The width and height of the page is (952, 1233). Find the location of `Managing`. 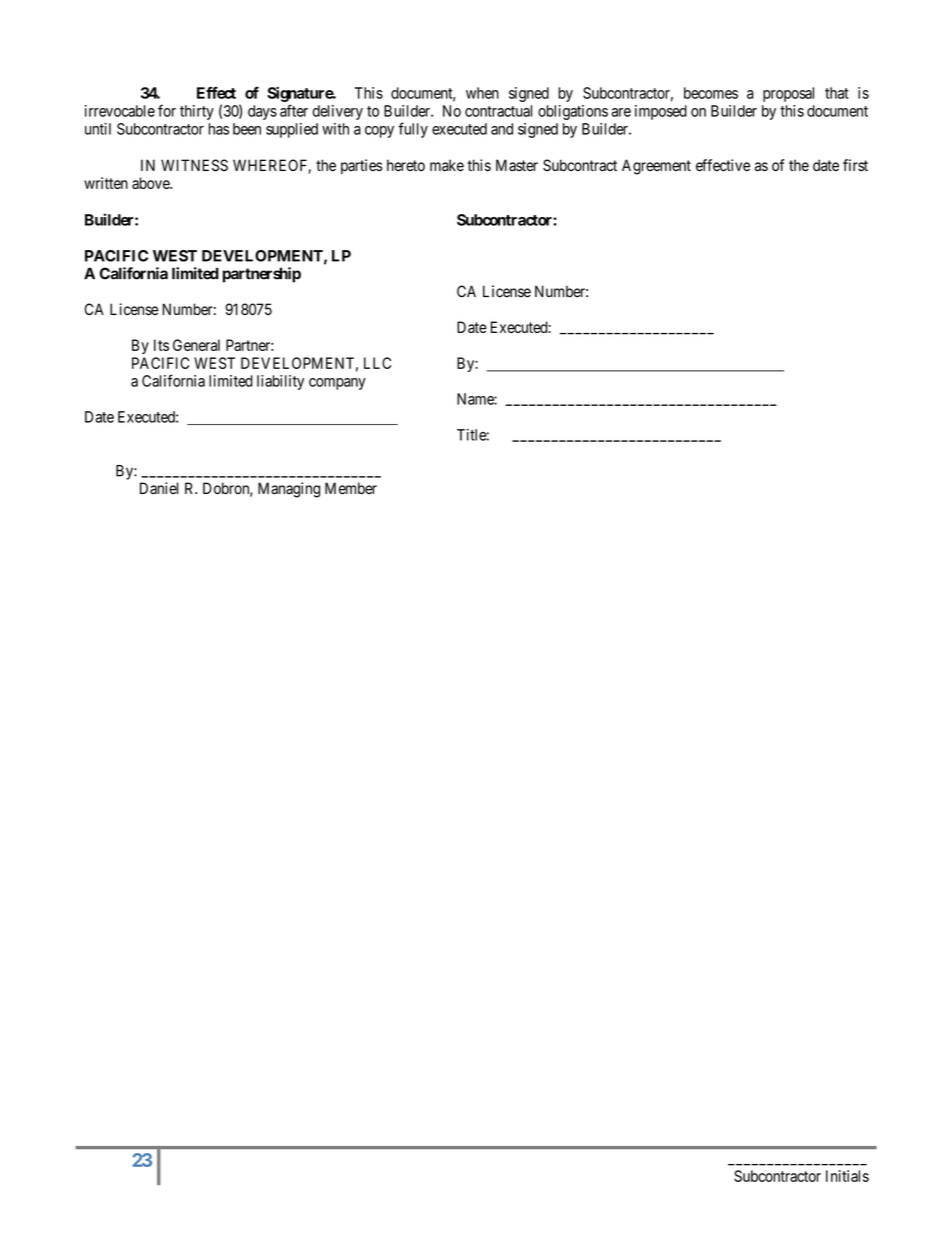

Managing is located at coordinates (289, 490).
